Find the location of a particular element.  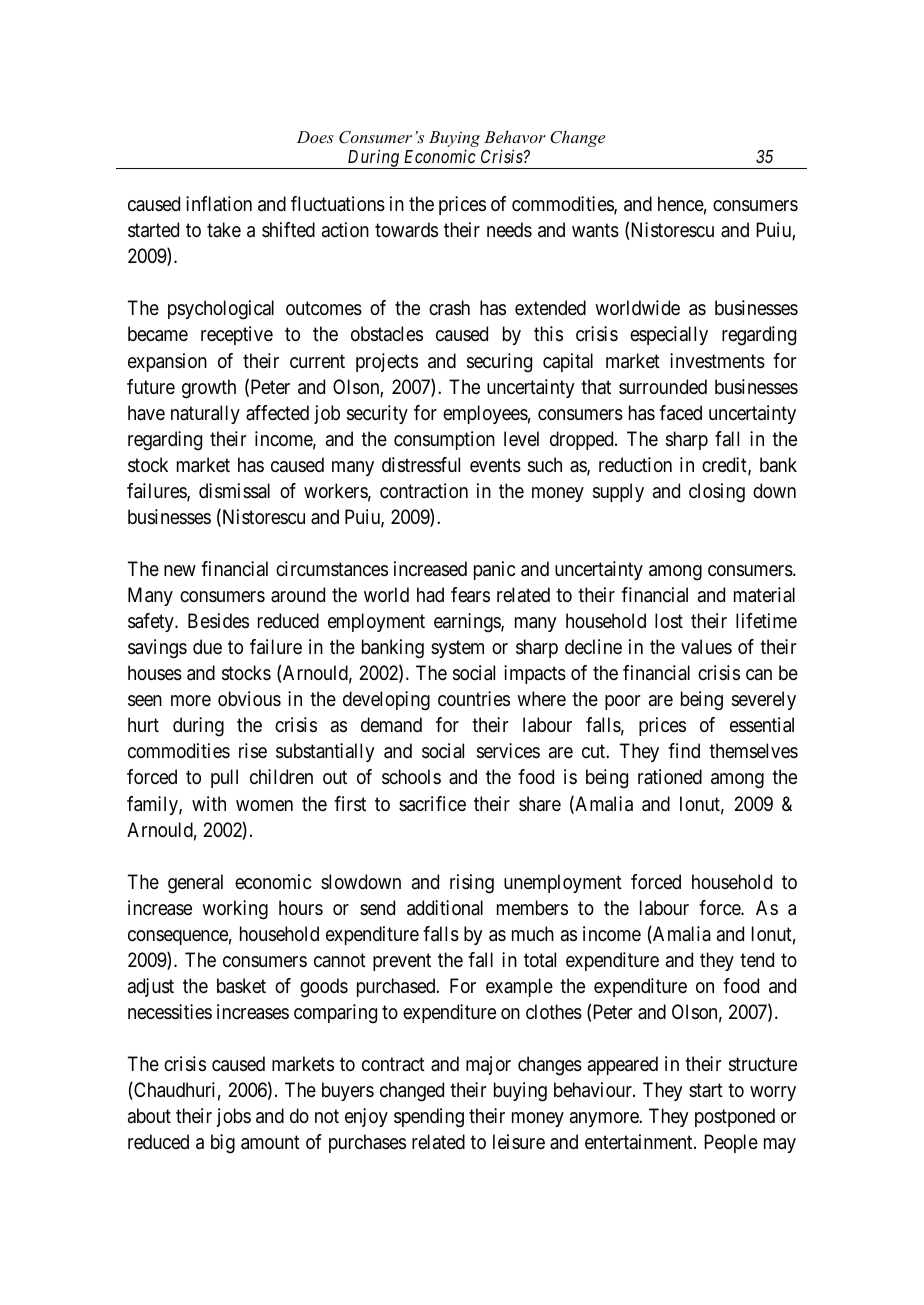

inflation is located at coordinates (219, 203).
